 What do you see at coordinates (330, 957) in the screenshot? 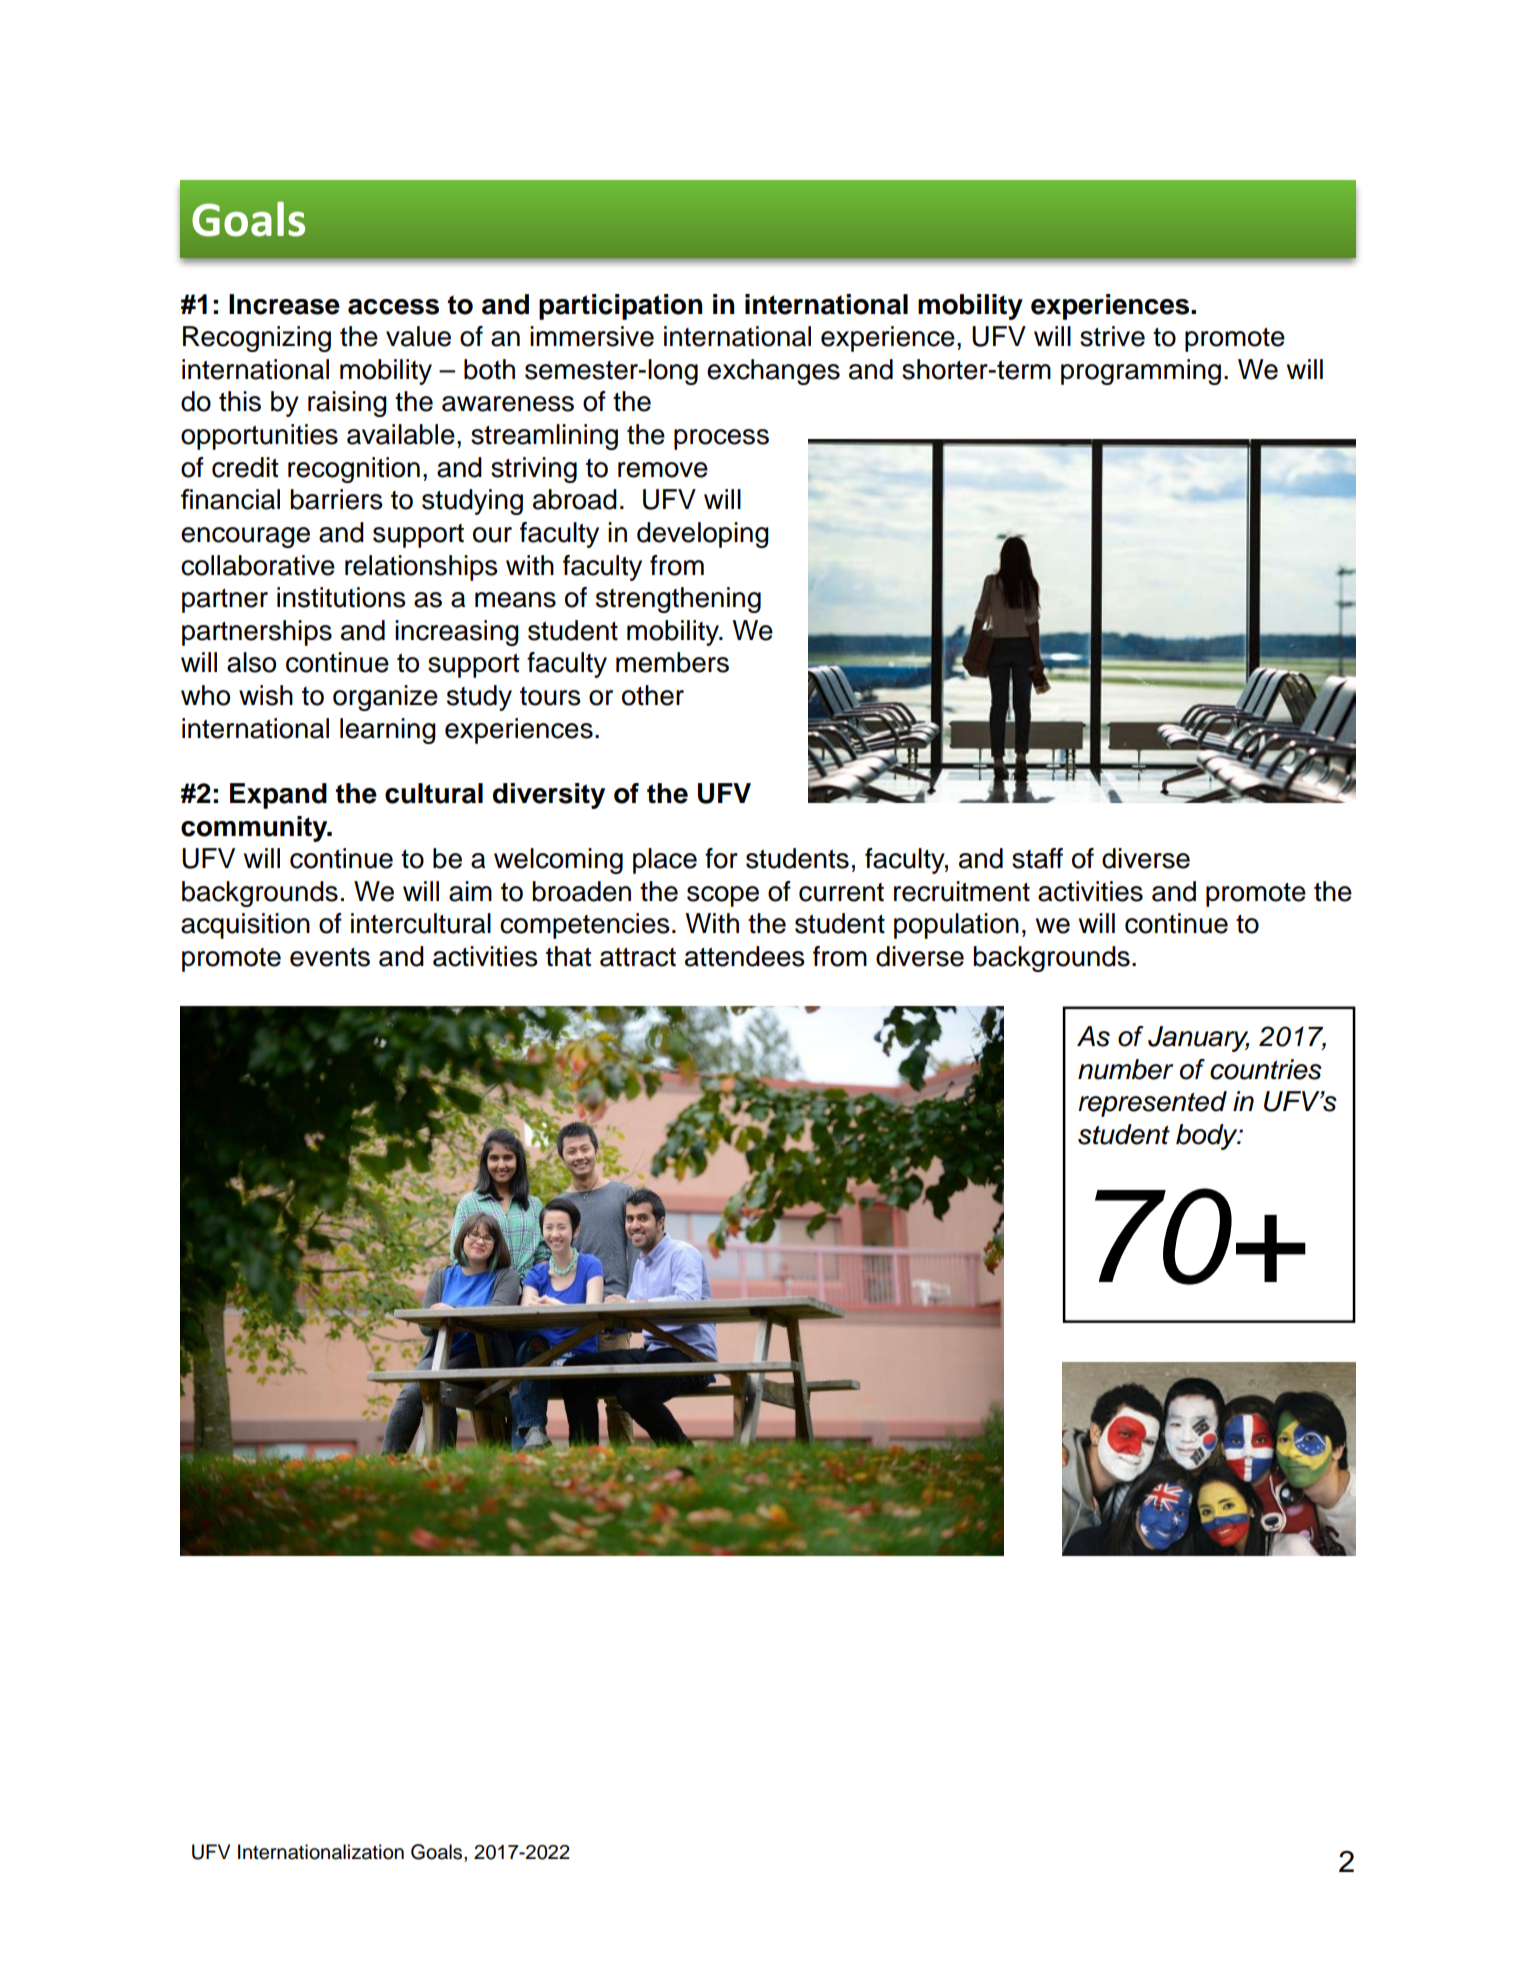
I see `events` at bounding box center [330, 957].
